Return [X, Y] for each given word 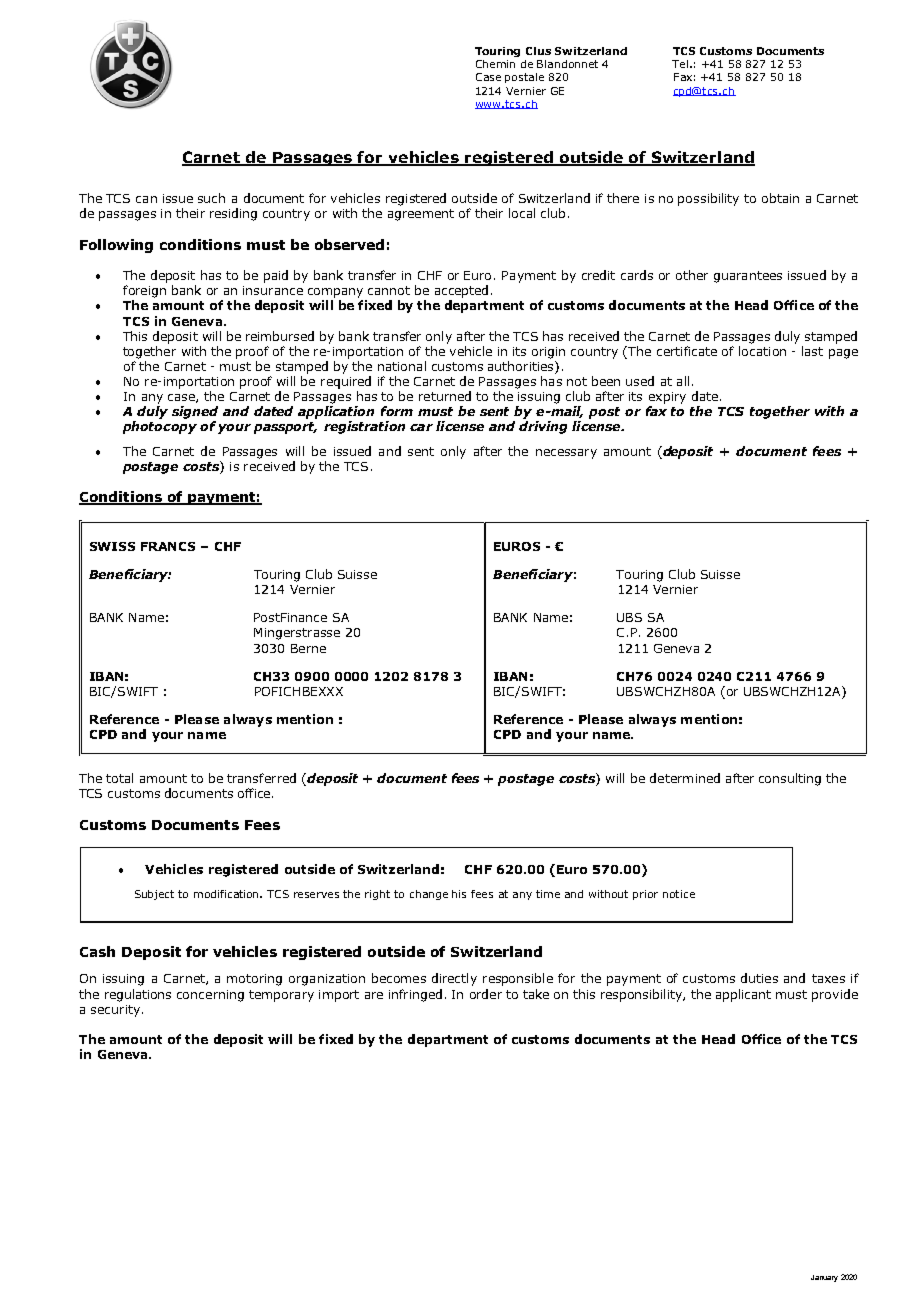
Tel [681, 64]
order [486, 994]
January [824, 1278]
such [211, 198]
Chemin [495, 64]
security [115, 1011]
